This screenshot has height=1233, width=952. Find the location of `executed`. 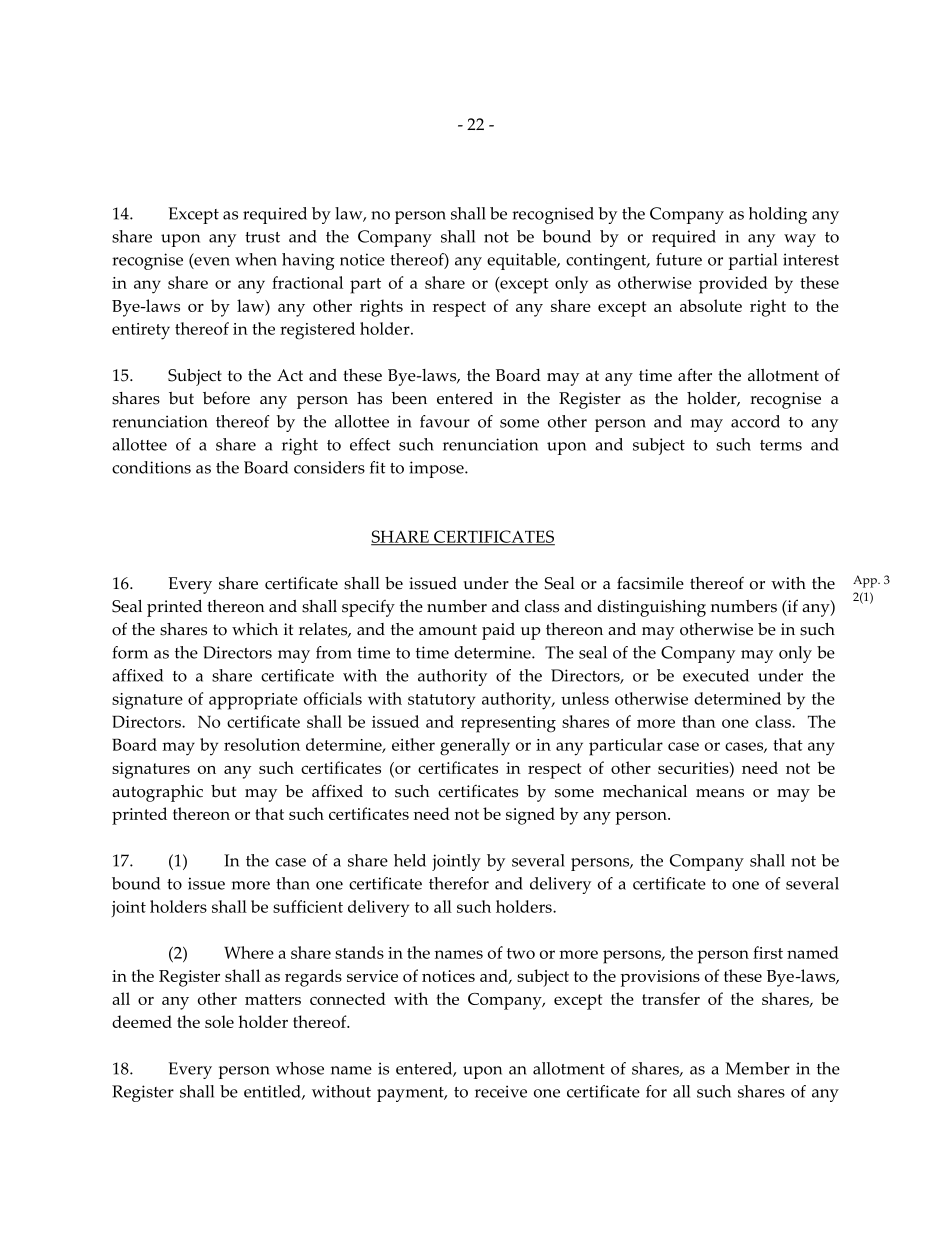

executed is located at coordinates (716, 675).
